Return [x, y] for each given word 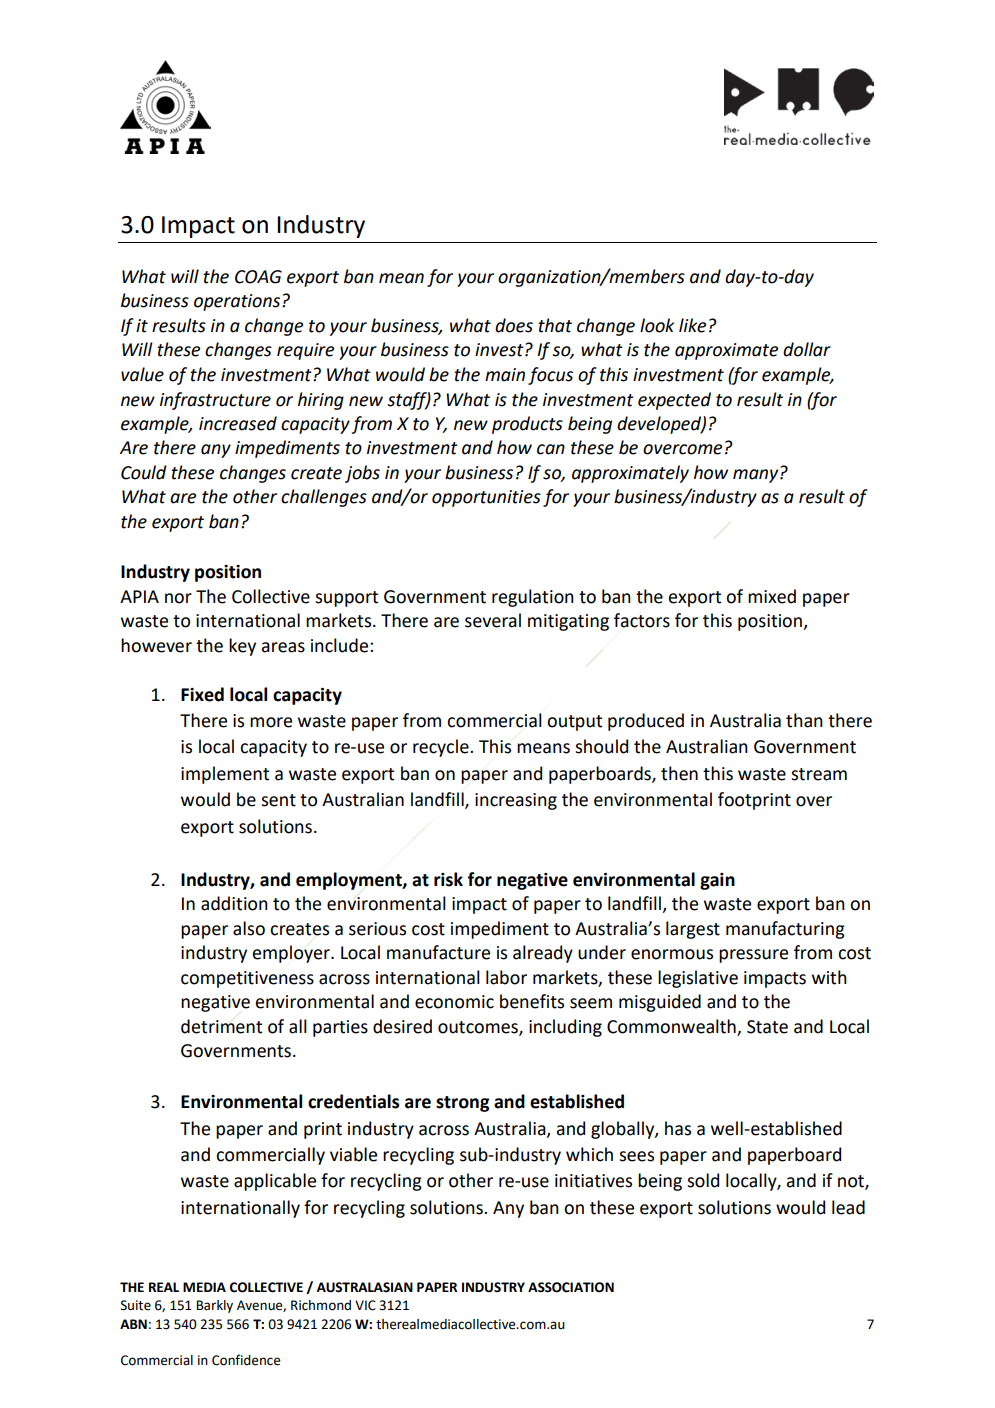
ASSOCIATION [571, 1287]
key [242, 647]
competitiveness [247, 979]
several [493, 620]
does [514, 325]
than [804, 720]
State [767, 1027]
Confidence [246, 1360]
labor [506, 977]
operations [238, 302]
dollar [807, 349]
